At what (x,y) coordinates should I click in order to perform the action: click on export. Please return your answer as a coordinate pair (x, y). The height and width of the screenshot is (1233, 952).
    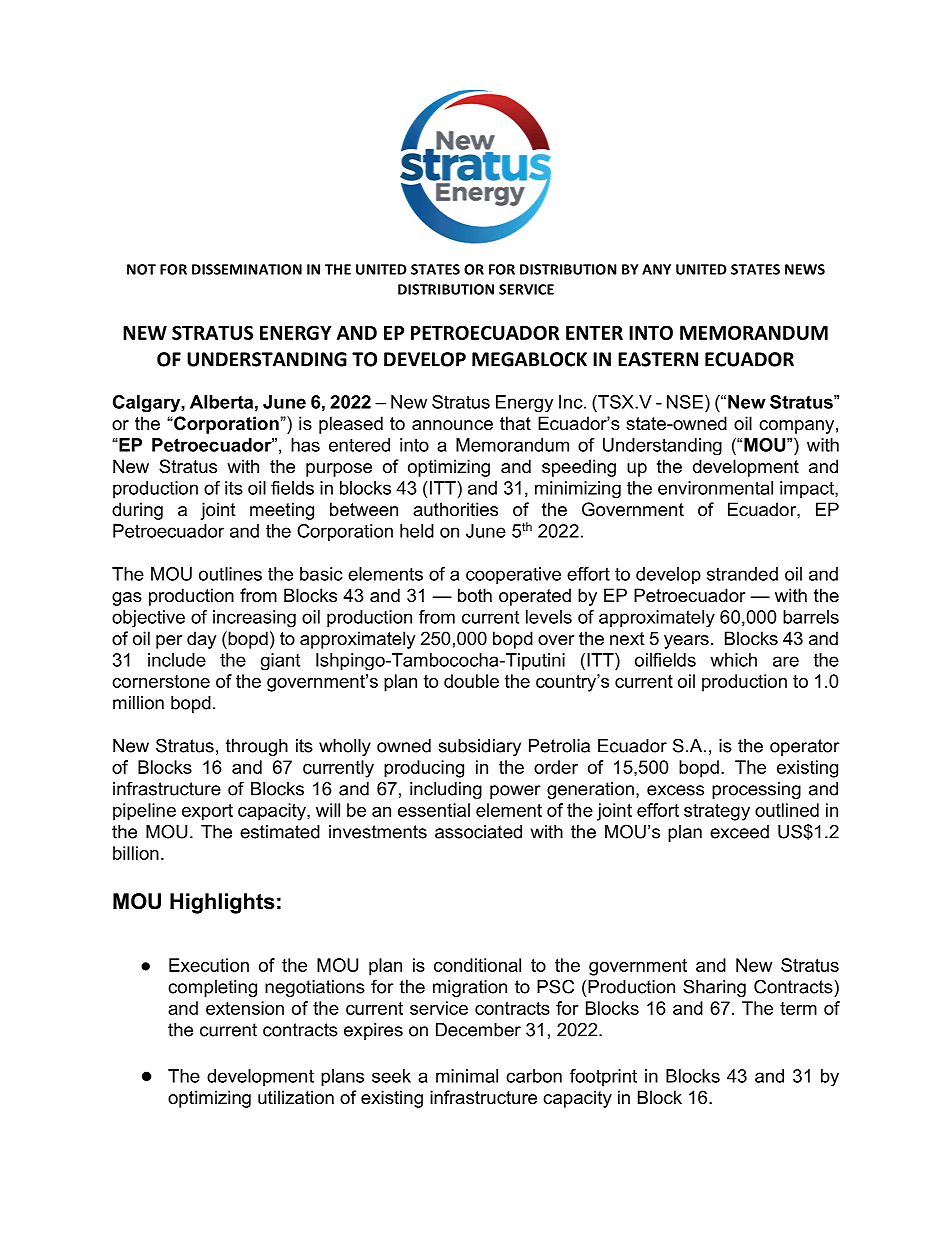
    Looking at the image, I should click on (207, 812).
